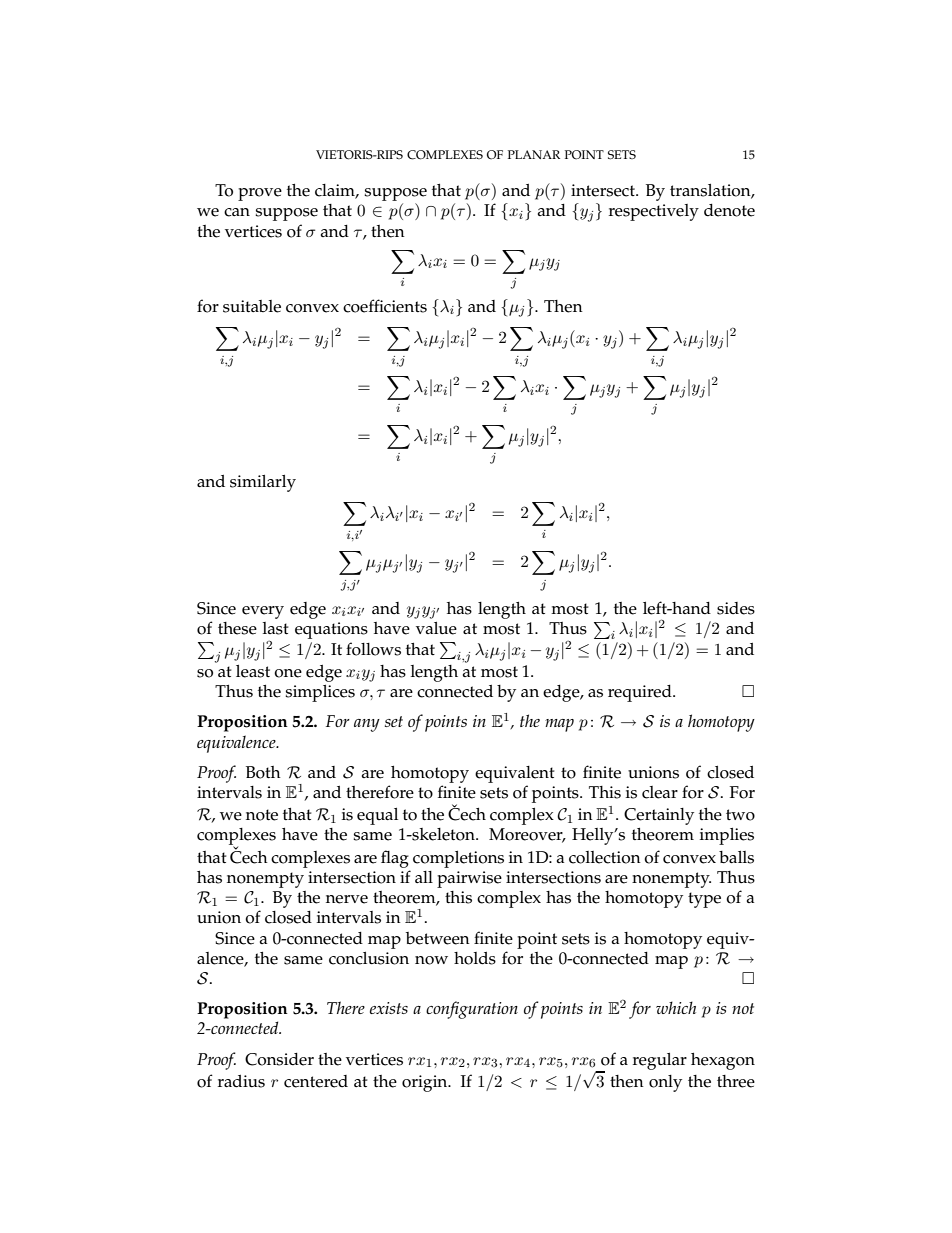 The width and height of the document is (952, 1233). I want to click on Consider, so click(279, 1059).
